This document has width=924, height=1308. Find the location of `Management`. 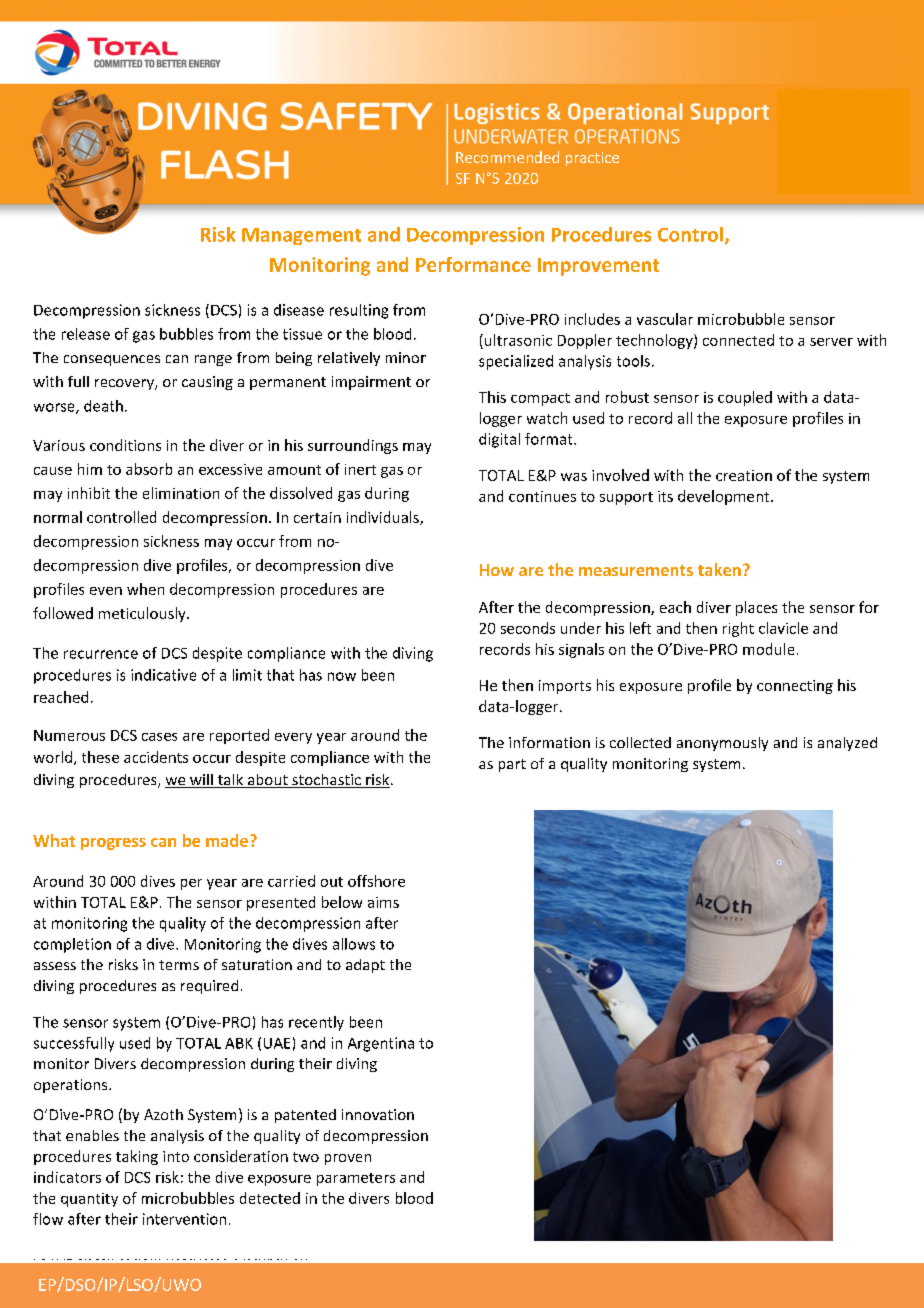

Management is located at coordinates (301, 236).
